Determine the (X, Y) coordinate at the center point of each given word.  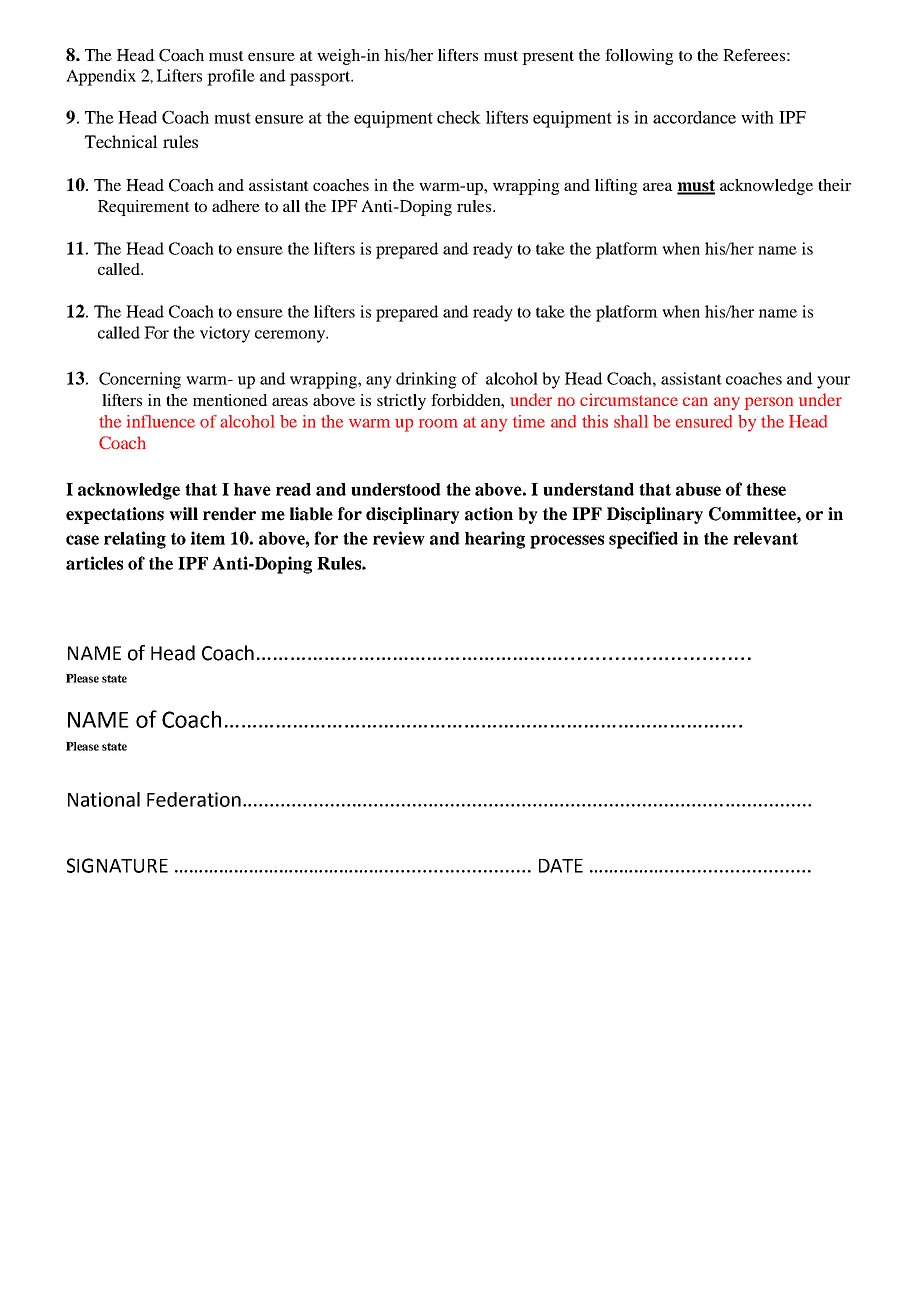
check (459, 117)
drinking (426, 380)
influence (161, 421)
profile (231, 77)
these (766, 489)
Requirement (144, 208)
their (834, 185)
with (757, 117)
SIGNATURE (117, 865)
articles (94, 563)
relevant (765, 538)
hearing (495, 540)
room (438, 423)
